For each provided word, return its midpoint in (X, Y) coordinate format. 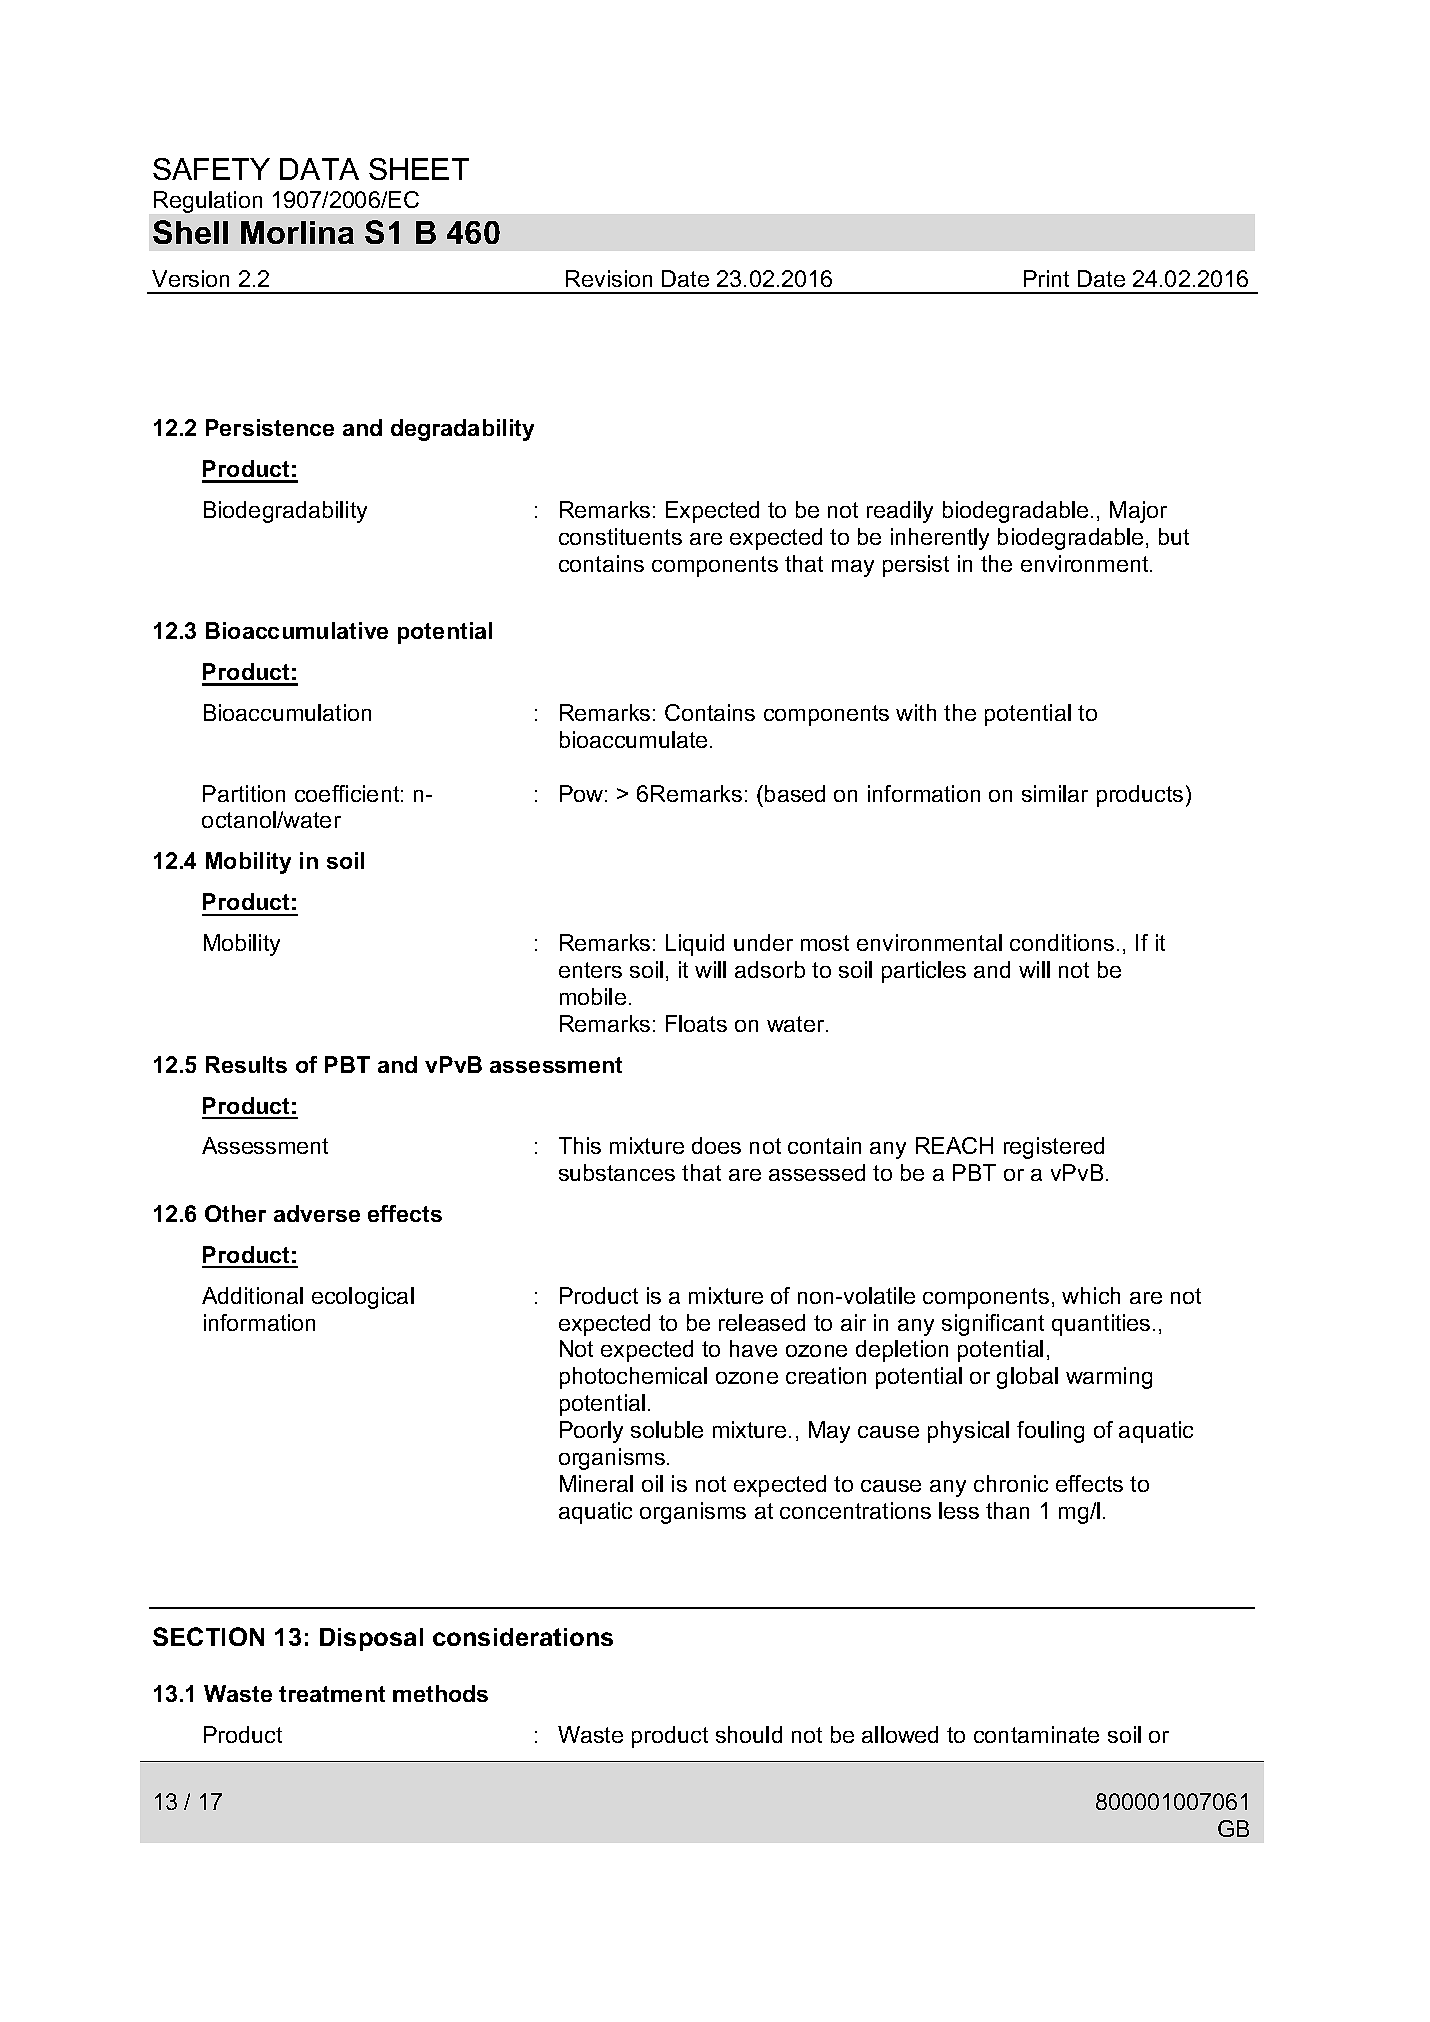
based (795, 793)
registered (1054, 1148)
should (749, 1734)
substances (617, 1172)
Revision (609, 278)
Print (1046, 278)
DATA (319, 169)
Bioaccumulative (297, 630)
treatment (332, 1694)
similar (1055, 793)
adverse (317, 1213)
